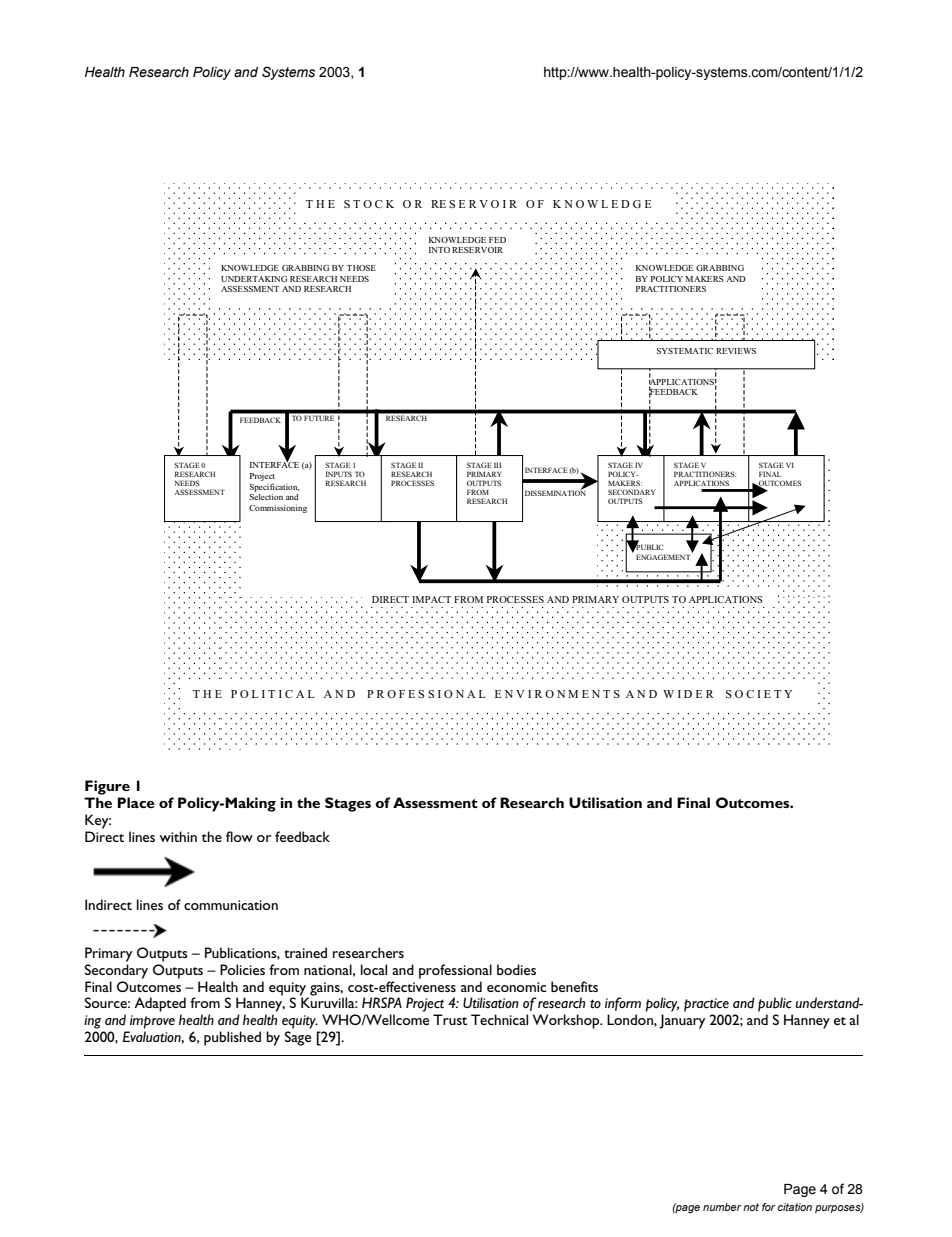 The image size is (952, 1237). I want to click on Place, so click(136, 802).
